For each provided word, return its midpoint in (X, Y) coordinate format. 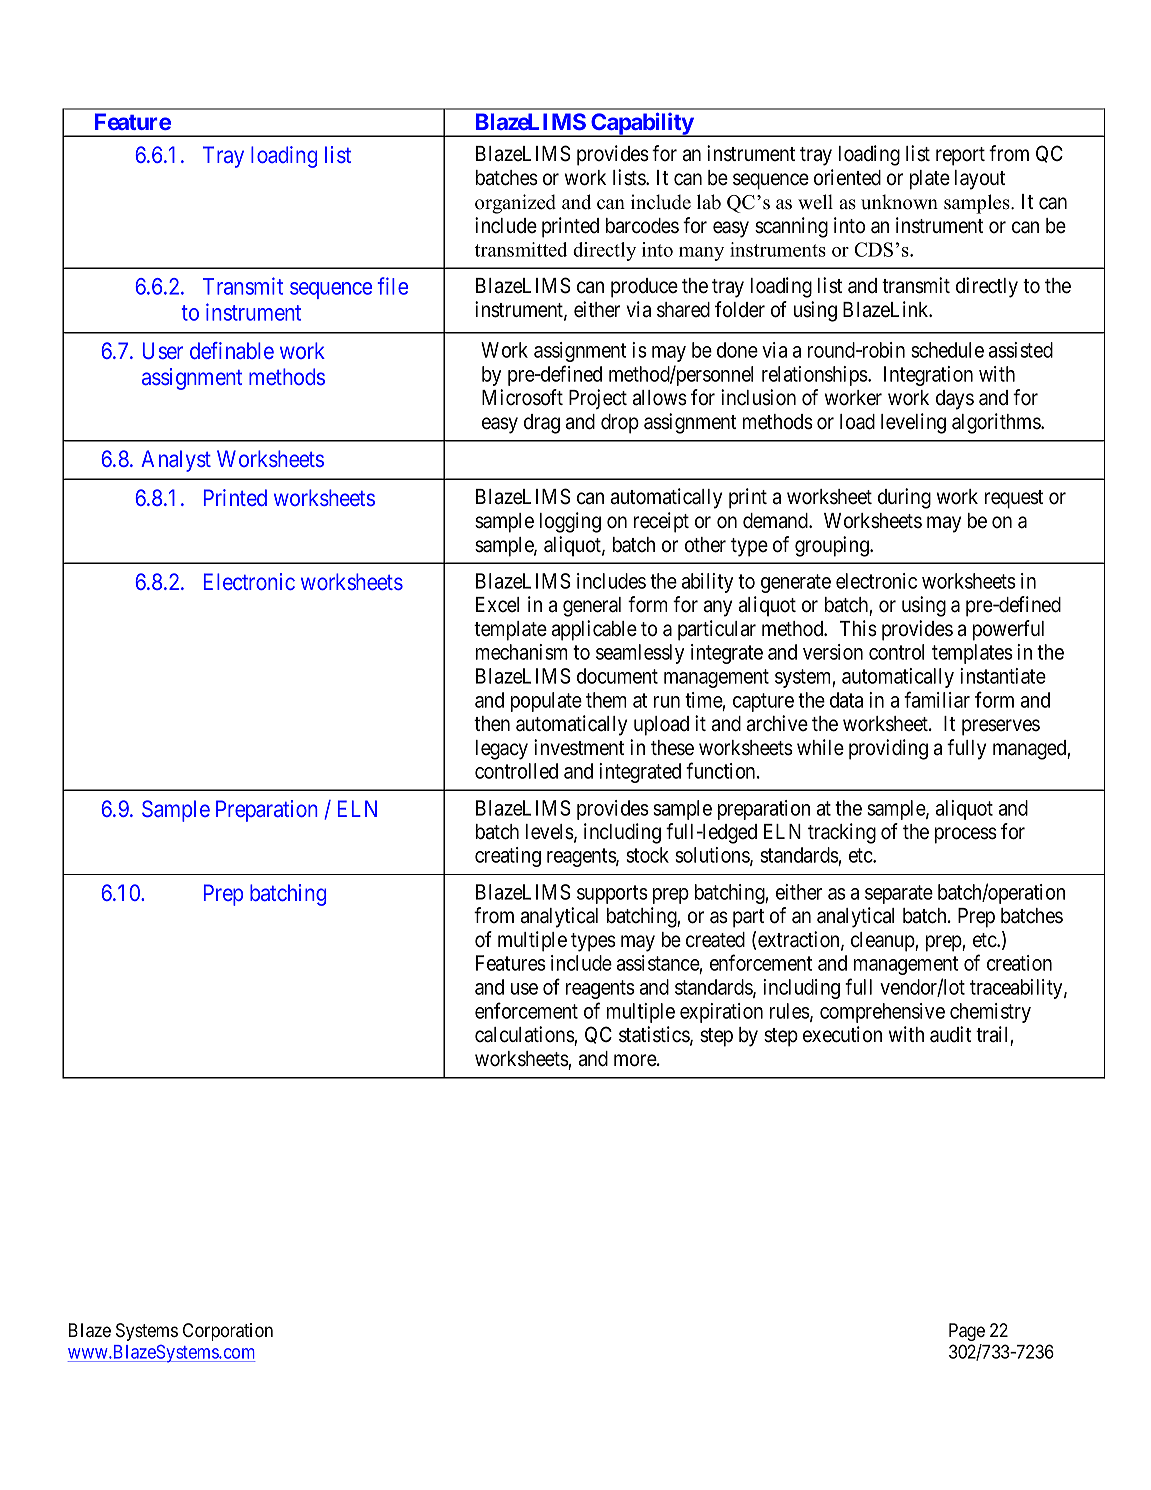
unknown (899, 202)
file (393, 286)
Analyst (176, 461)
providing (888, 749)
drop (620, 424)
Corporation (228, 1332)
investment (579, 747)
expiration (721, 1013)
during (904, 498)
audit (950, 1034)
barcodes (642, 226)
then (492, 724)
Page (967, 1332)
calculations (525, 1034)
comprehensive (882, 1013)
